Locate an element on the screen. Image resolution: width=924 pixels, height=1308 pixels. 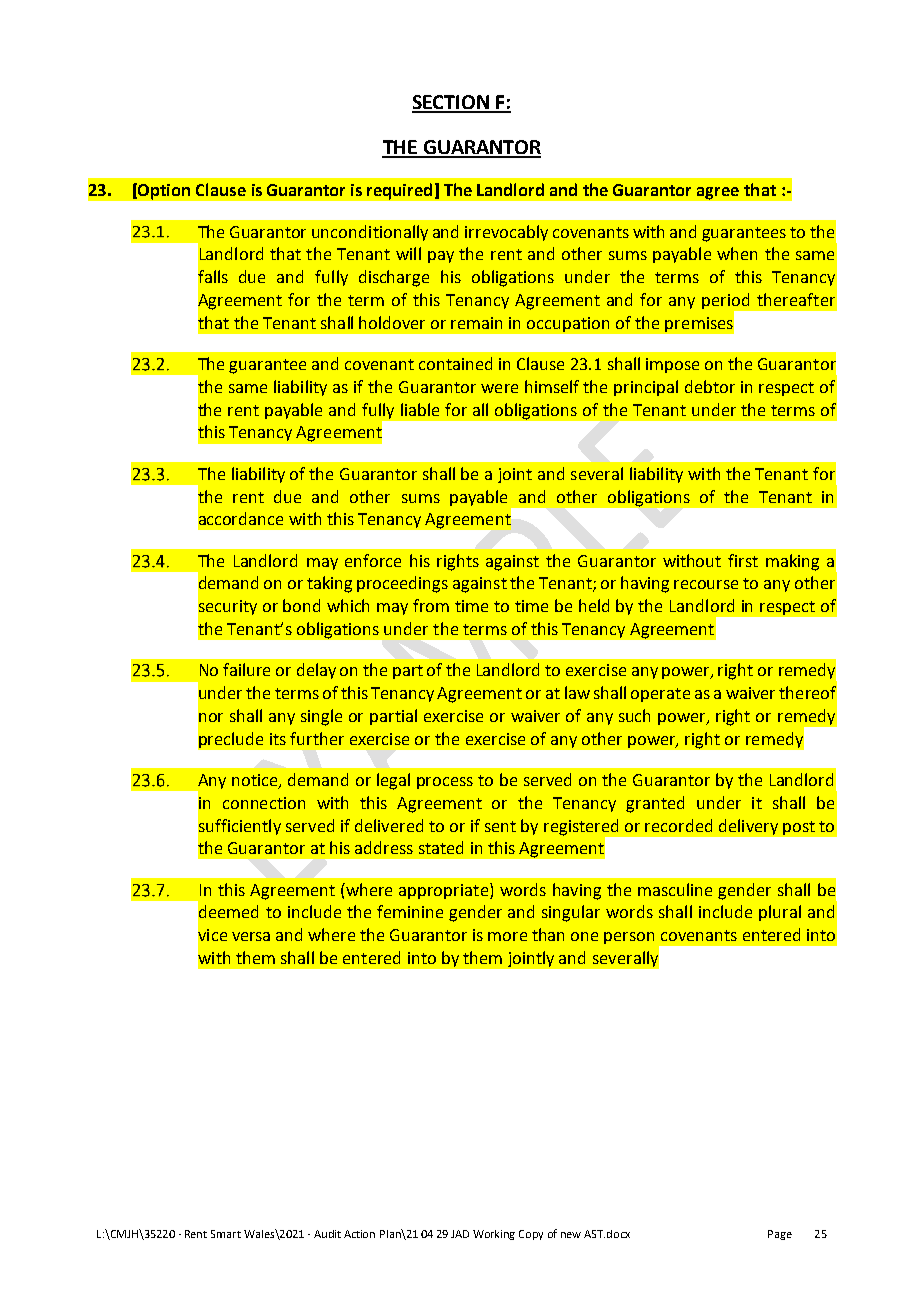
from is located at coordinates (431, 605).
